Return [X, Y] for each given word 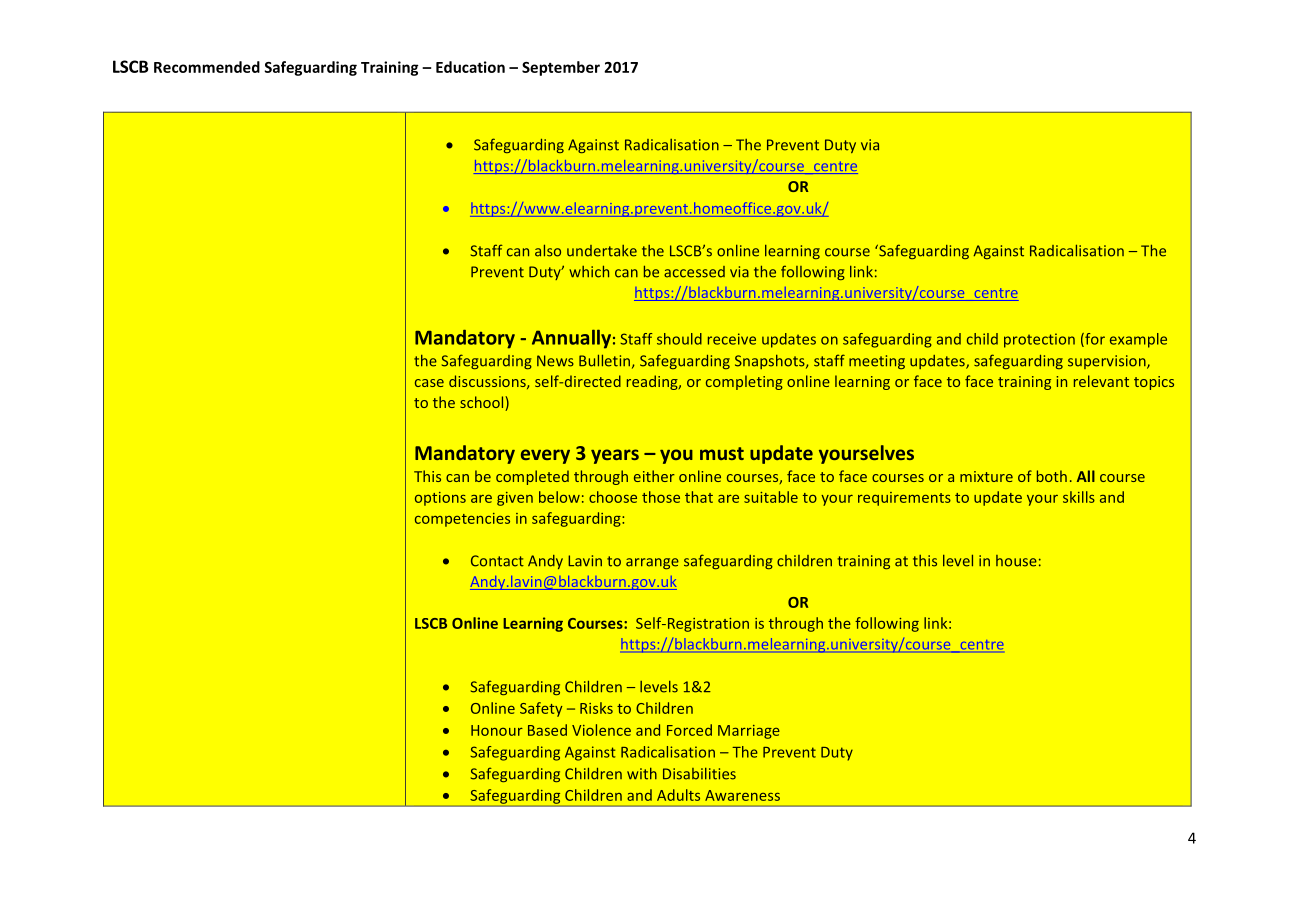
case [429, 383]
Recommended [207, 67]
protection [1039, 340]
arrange [652, 563]
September [561, 68]
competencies [462, 520]
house [1016, 561]
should [679, 339]
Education [470, 67]
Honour [497, 730]
